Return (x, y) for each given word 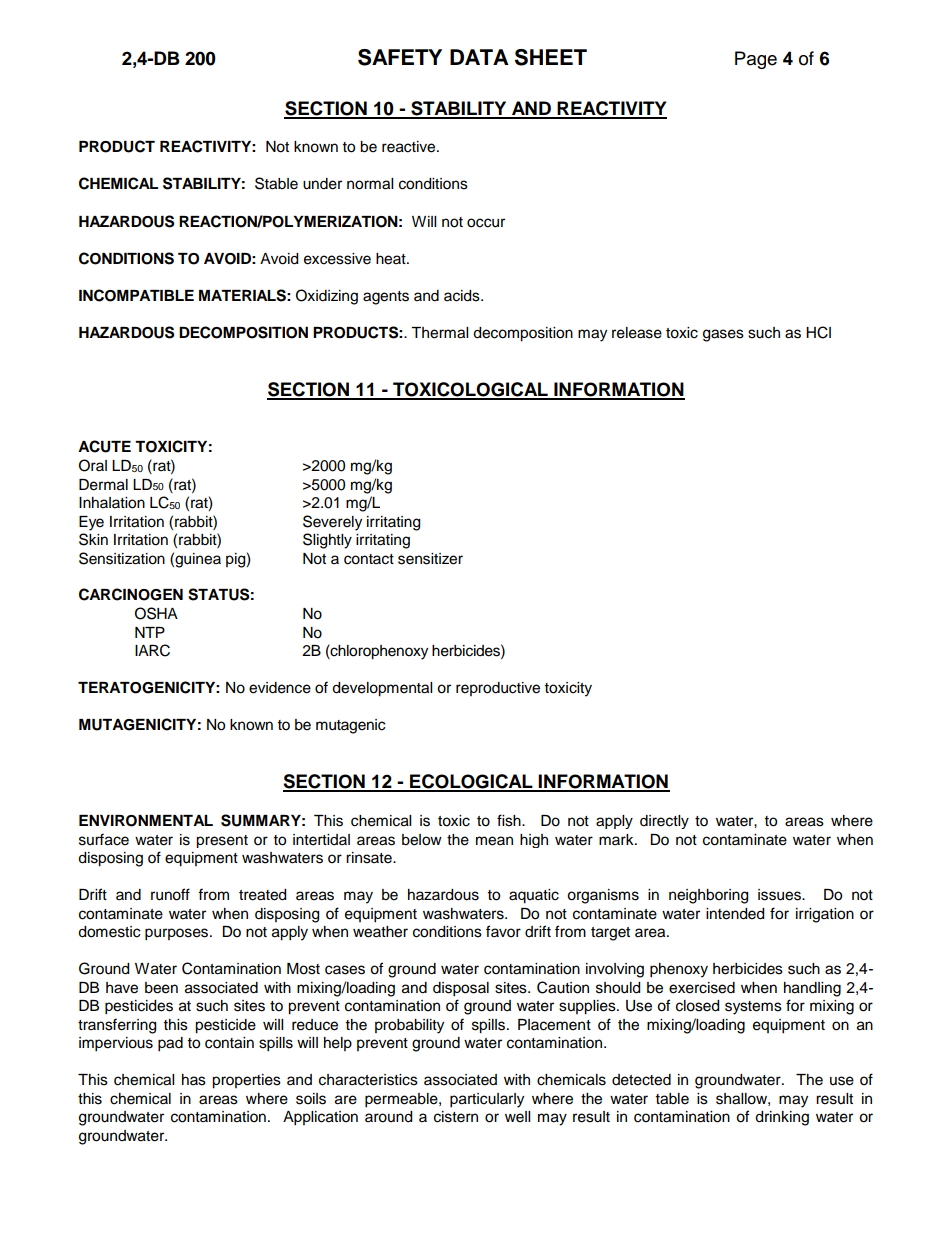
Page (756, 60)
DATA (479, 57)
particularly (487, 1100)
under (322, 184)
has (194, 1080)
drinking (782, 1118)
